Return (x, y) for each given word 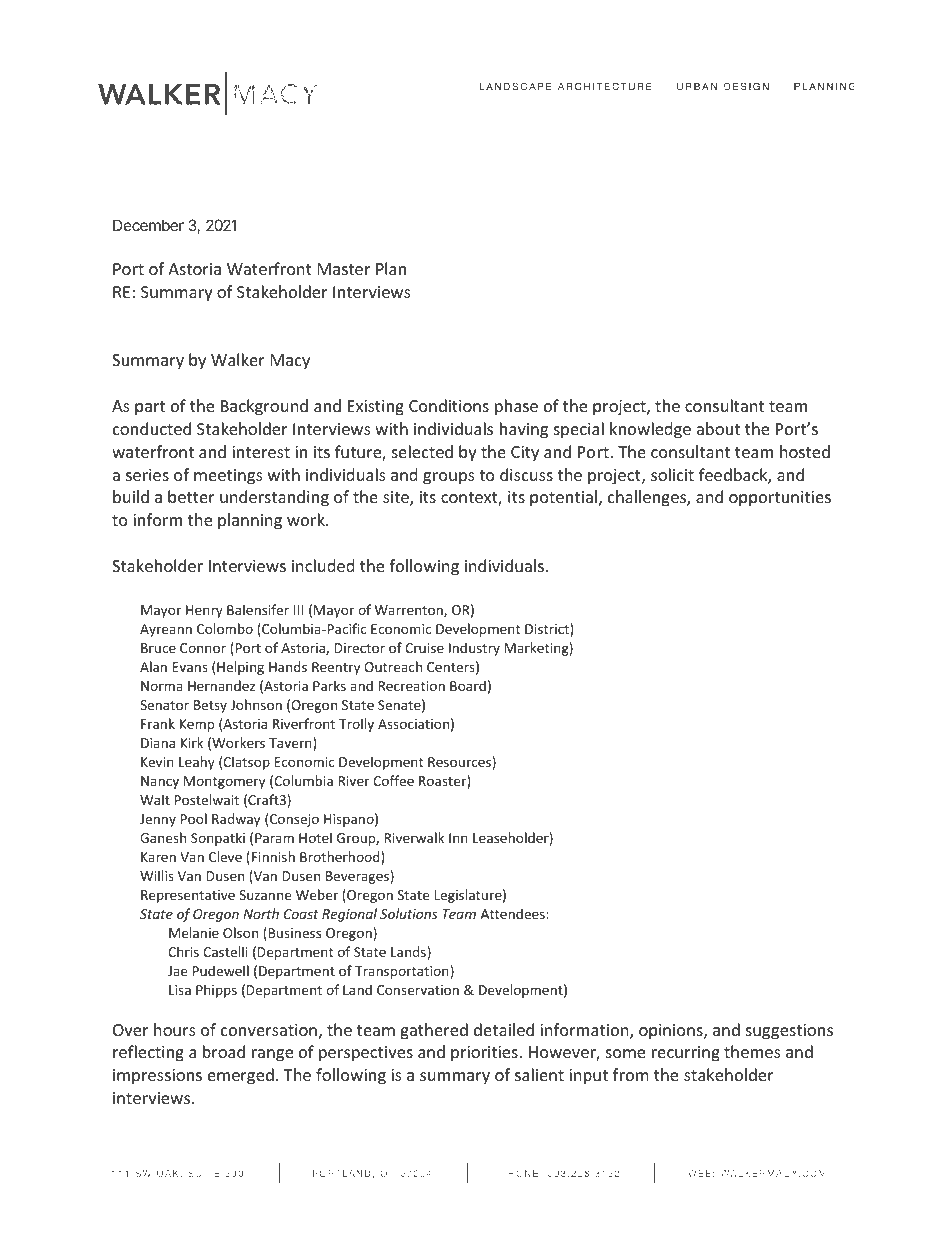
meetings (228, 477)
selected (422, 451)
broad (224, 1051)
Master (344, 269)
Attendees (514, 913)
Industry (474, 649)
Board (468, 685)
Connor (203, 648)
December (148, 225)
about (718, 428)
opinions (672, 1032)
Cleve (225, 856)
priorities (484, 1054)
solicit (672, 474)
